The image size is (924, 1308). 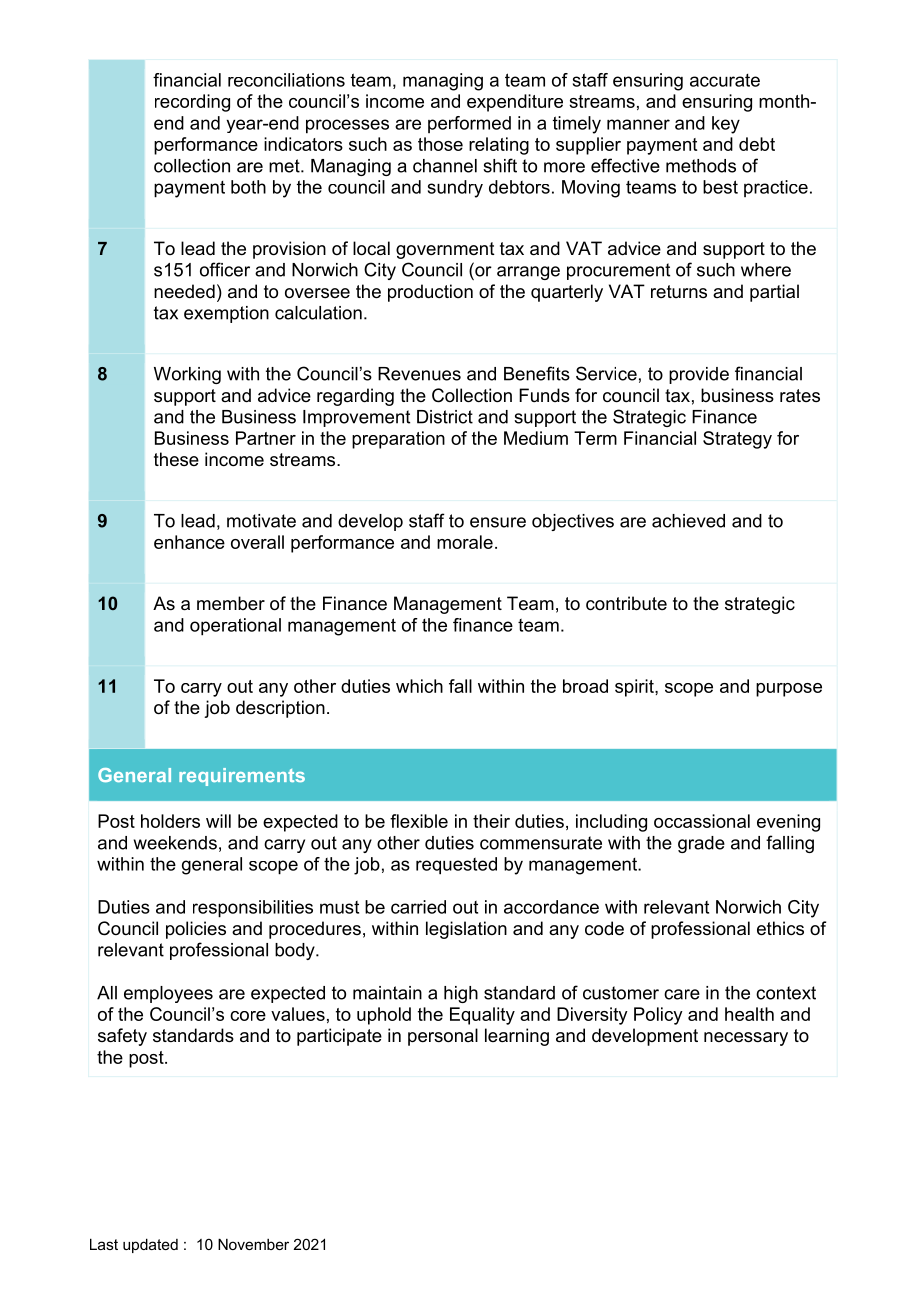 What do you see at coordinates (235, 627) in the document?
I see `operational` at bounding box center [235, 627].
